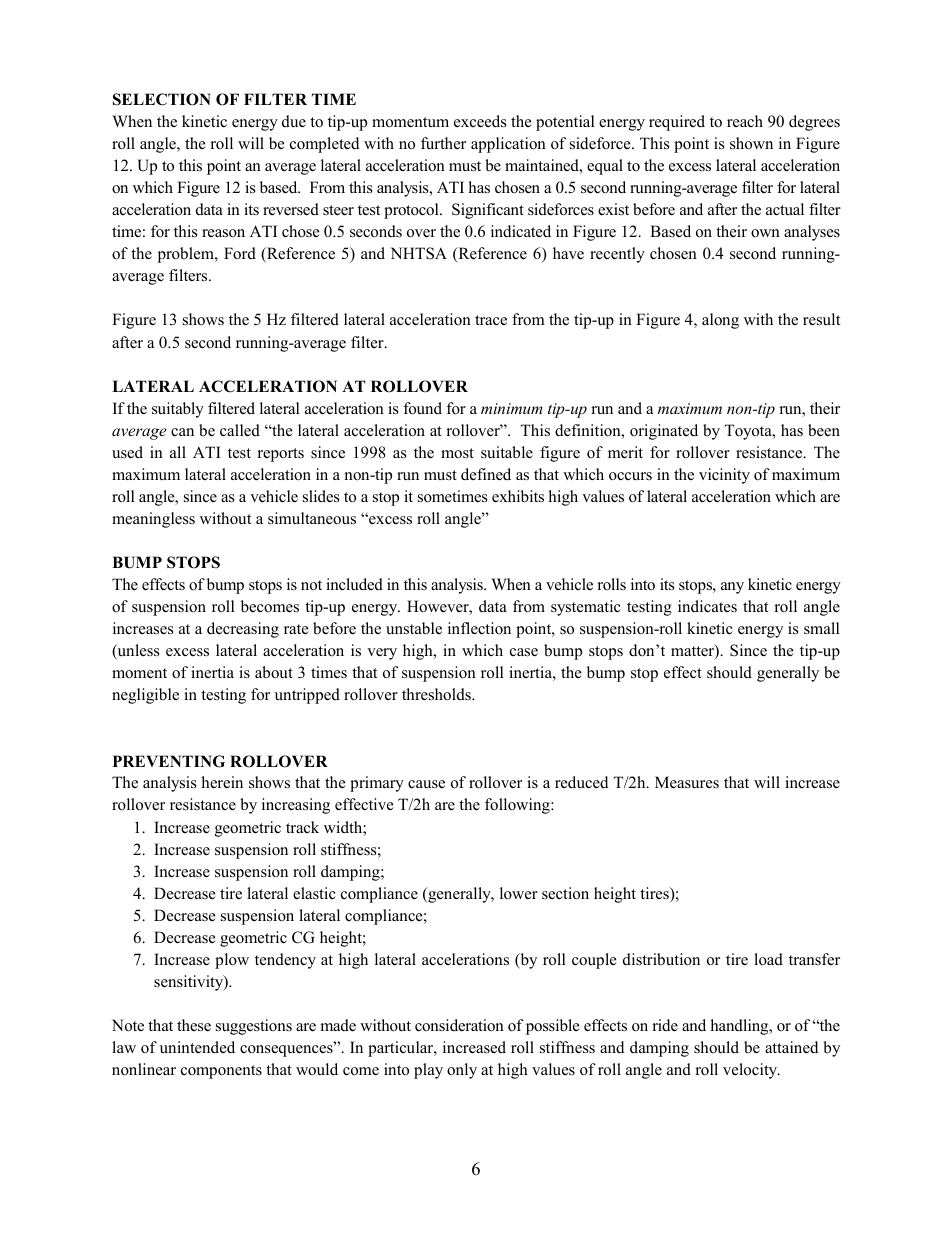 The height and width of the page is (1233, 952). I want to click on unintended, so click(197, 1047).
